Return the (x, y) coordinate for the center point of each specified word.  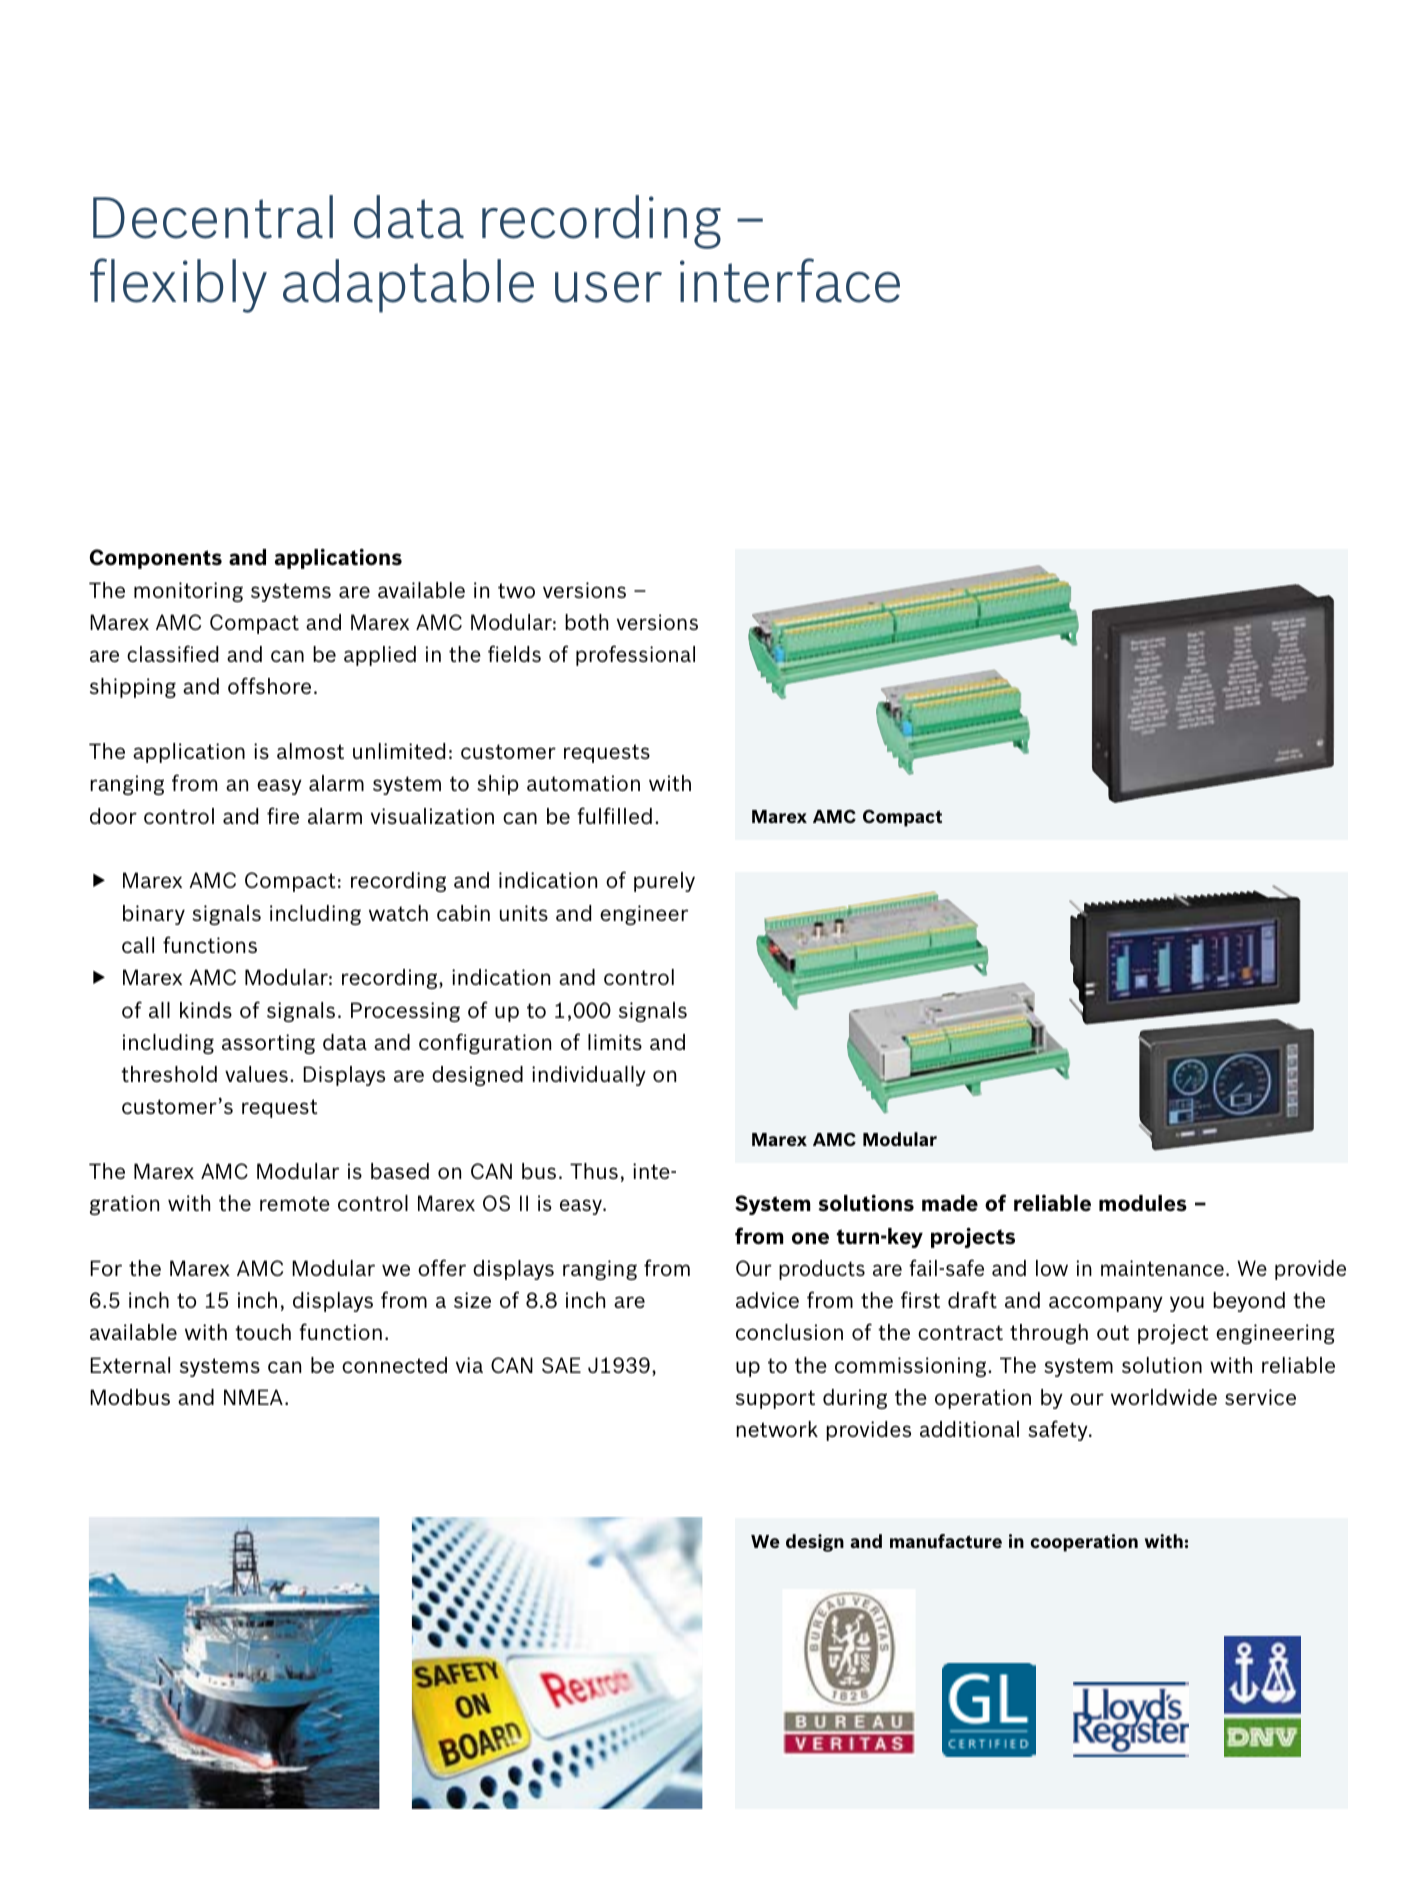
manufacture (946, 1541)
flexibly (178, 285)
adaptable (408, 286)
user (608, 287)
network (777, 1429)
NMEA (253, 1397)
